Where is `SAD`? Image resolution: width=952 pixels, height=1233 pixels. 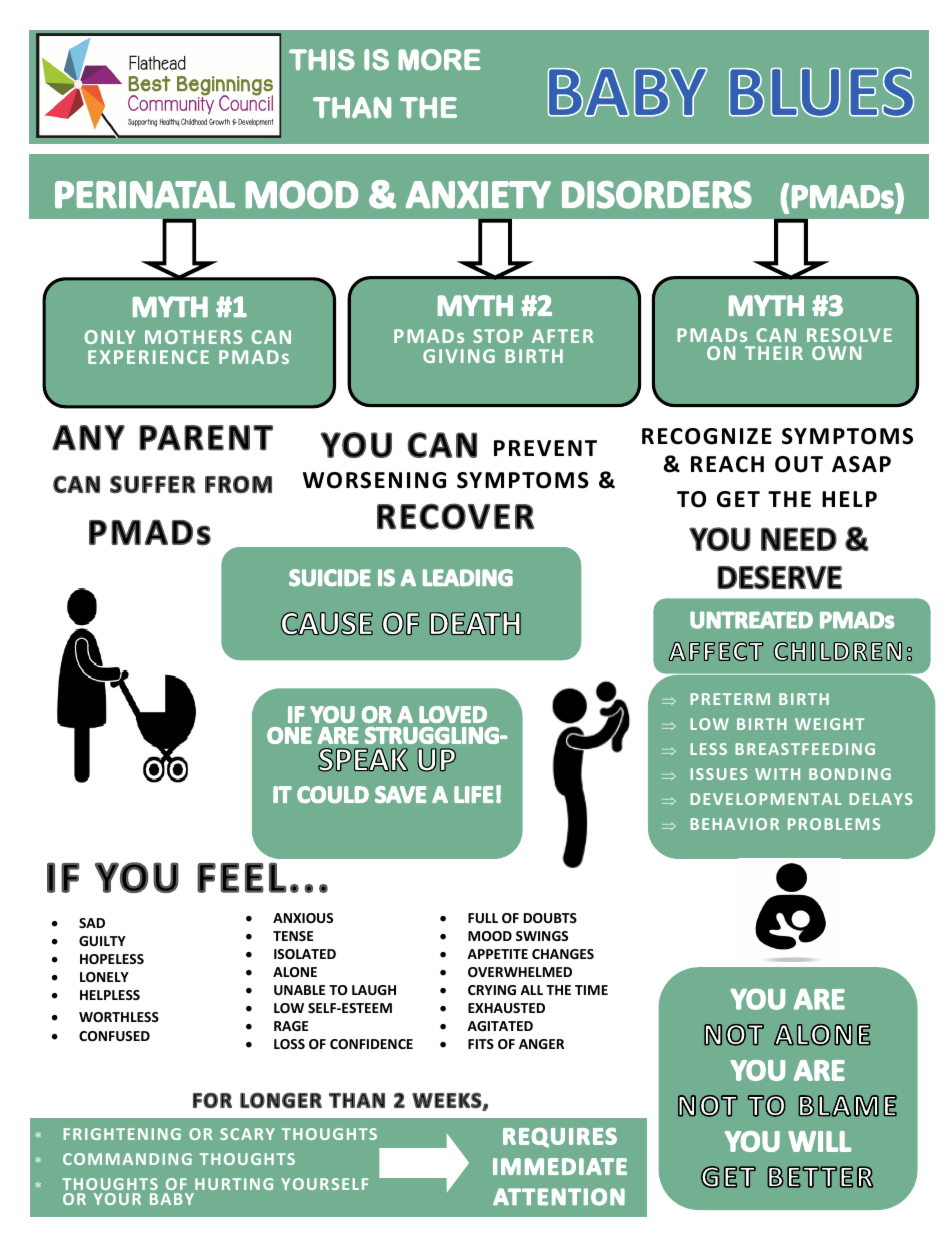
SAD is located at coordinates (92, 923).
